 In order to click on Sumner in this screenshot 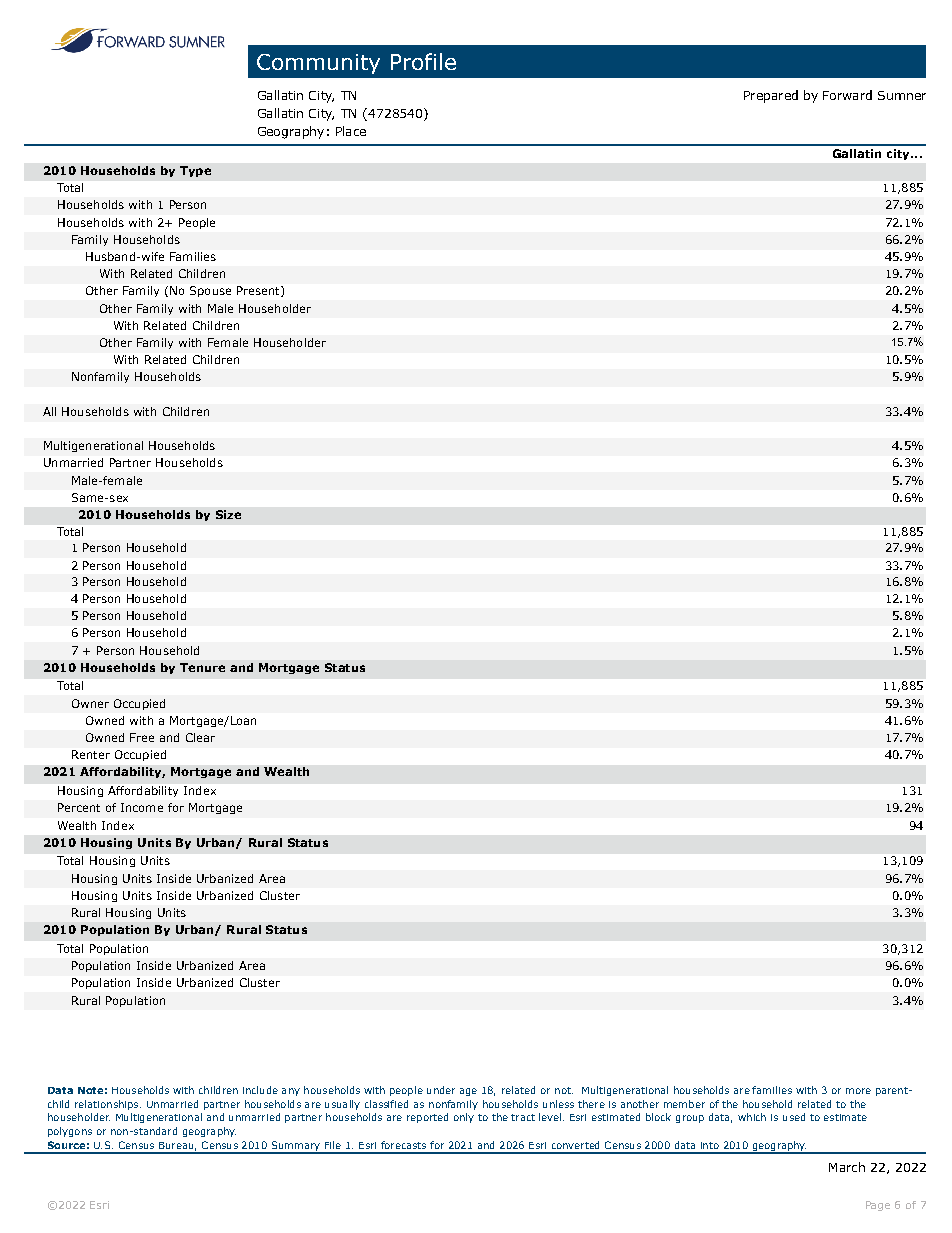, I will do `click(902, 95)`.
